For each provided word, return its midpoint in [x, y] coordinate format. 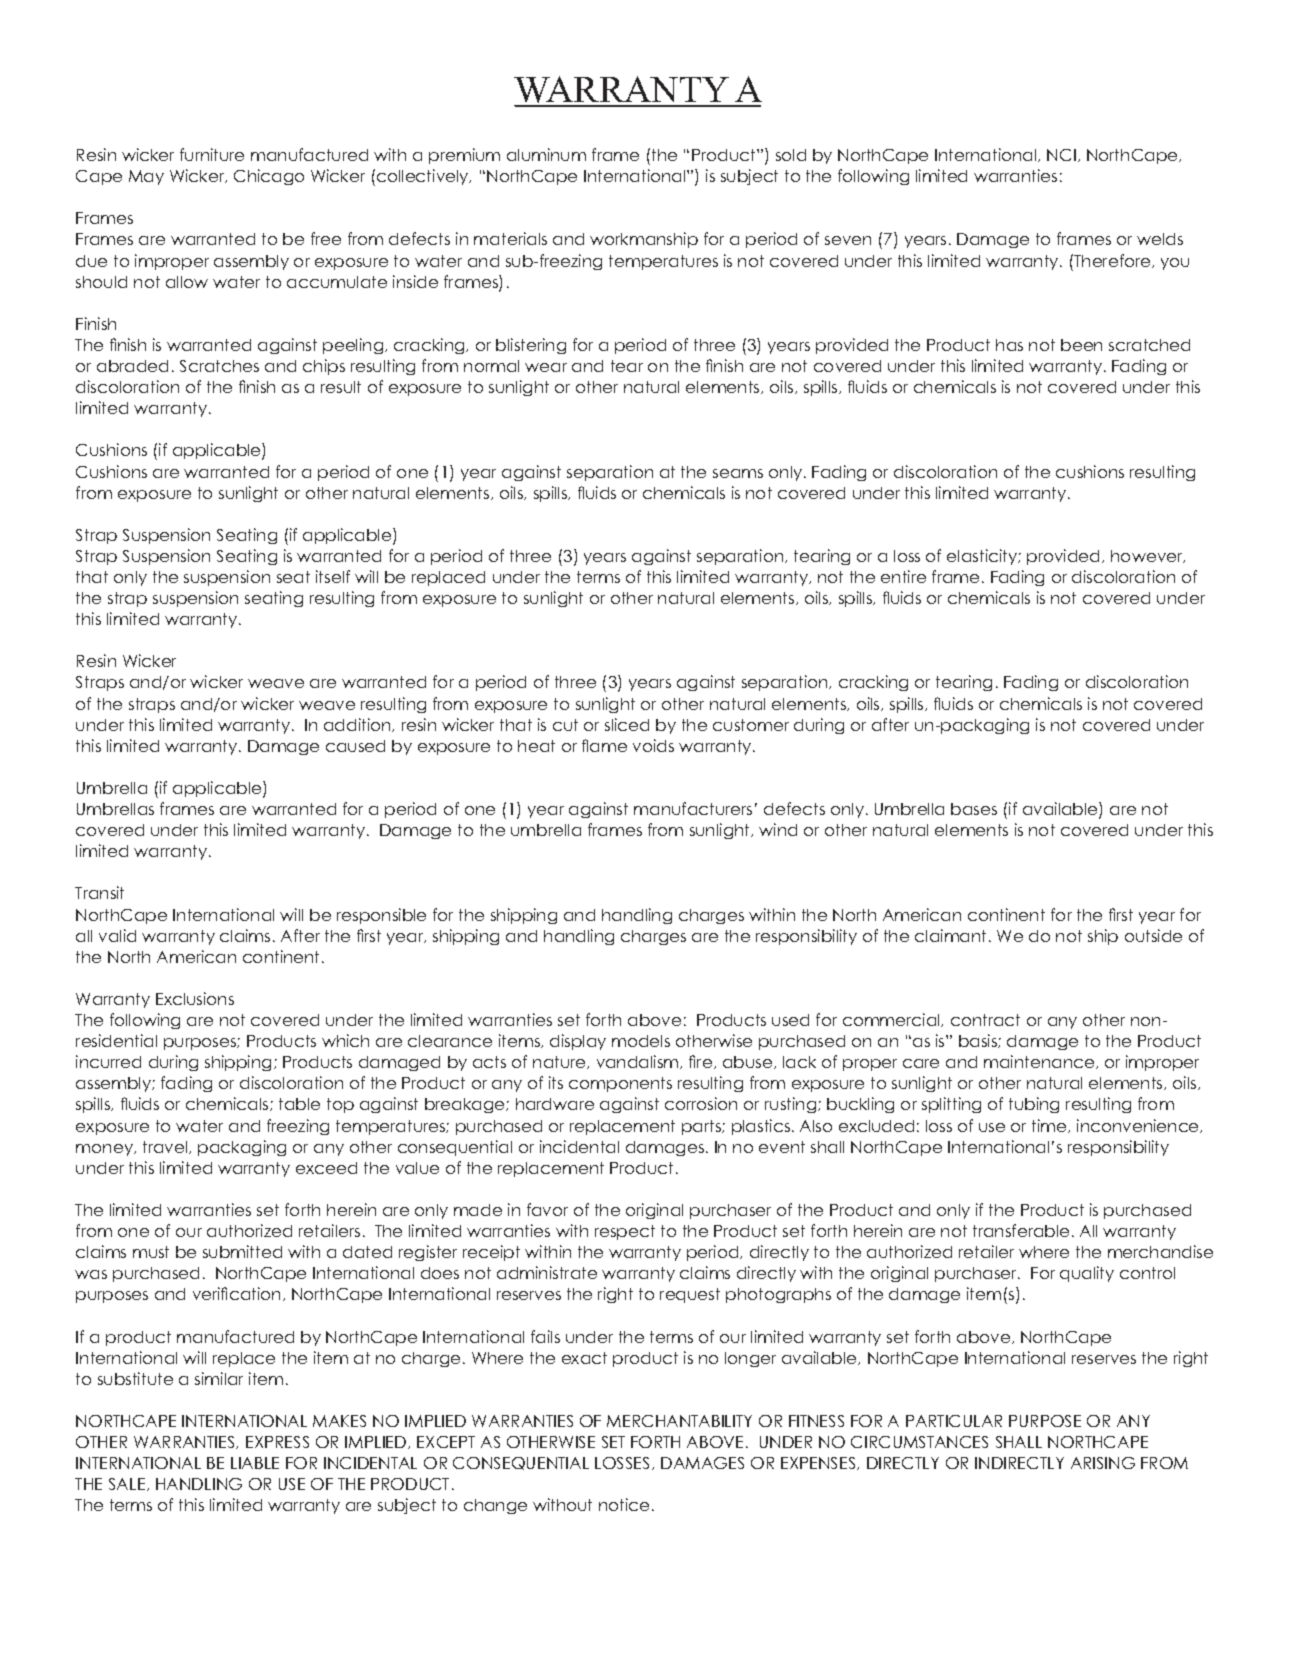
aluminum [546, 154]
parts [702, 1127]
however [1148, 556]
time [1050, 1126]
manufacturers [693, 808]
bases [974, 809]
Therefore [1112, 261]
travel [166, 1147]
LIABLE [255, 1463]
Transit [99, 892]
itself [333, 576]
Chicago [269, 177]
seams [738, 473]
